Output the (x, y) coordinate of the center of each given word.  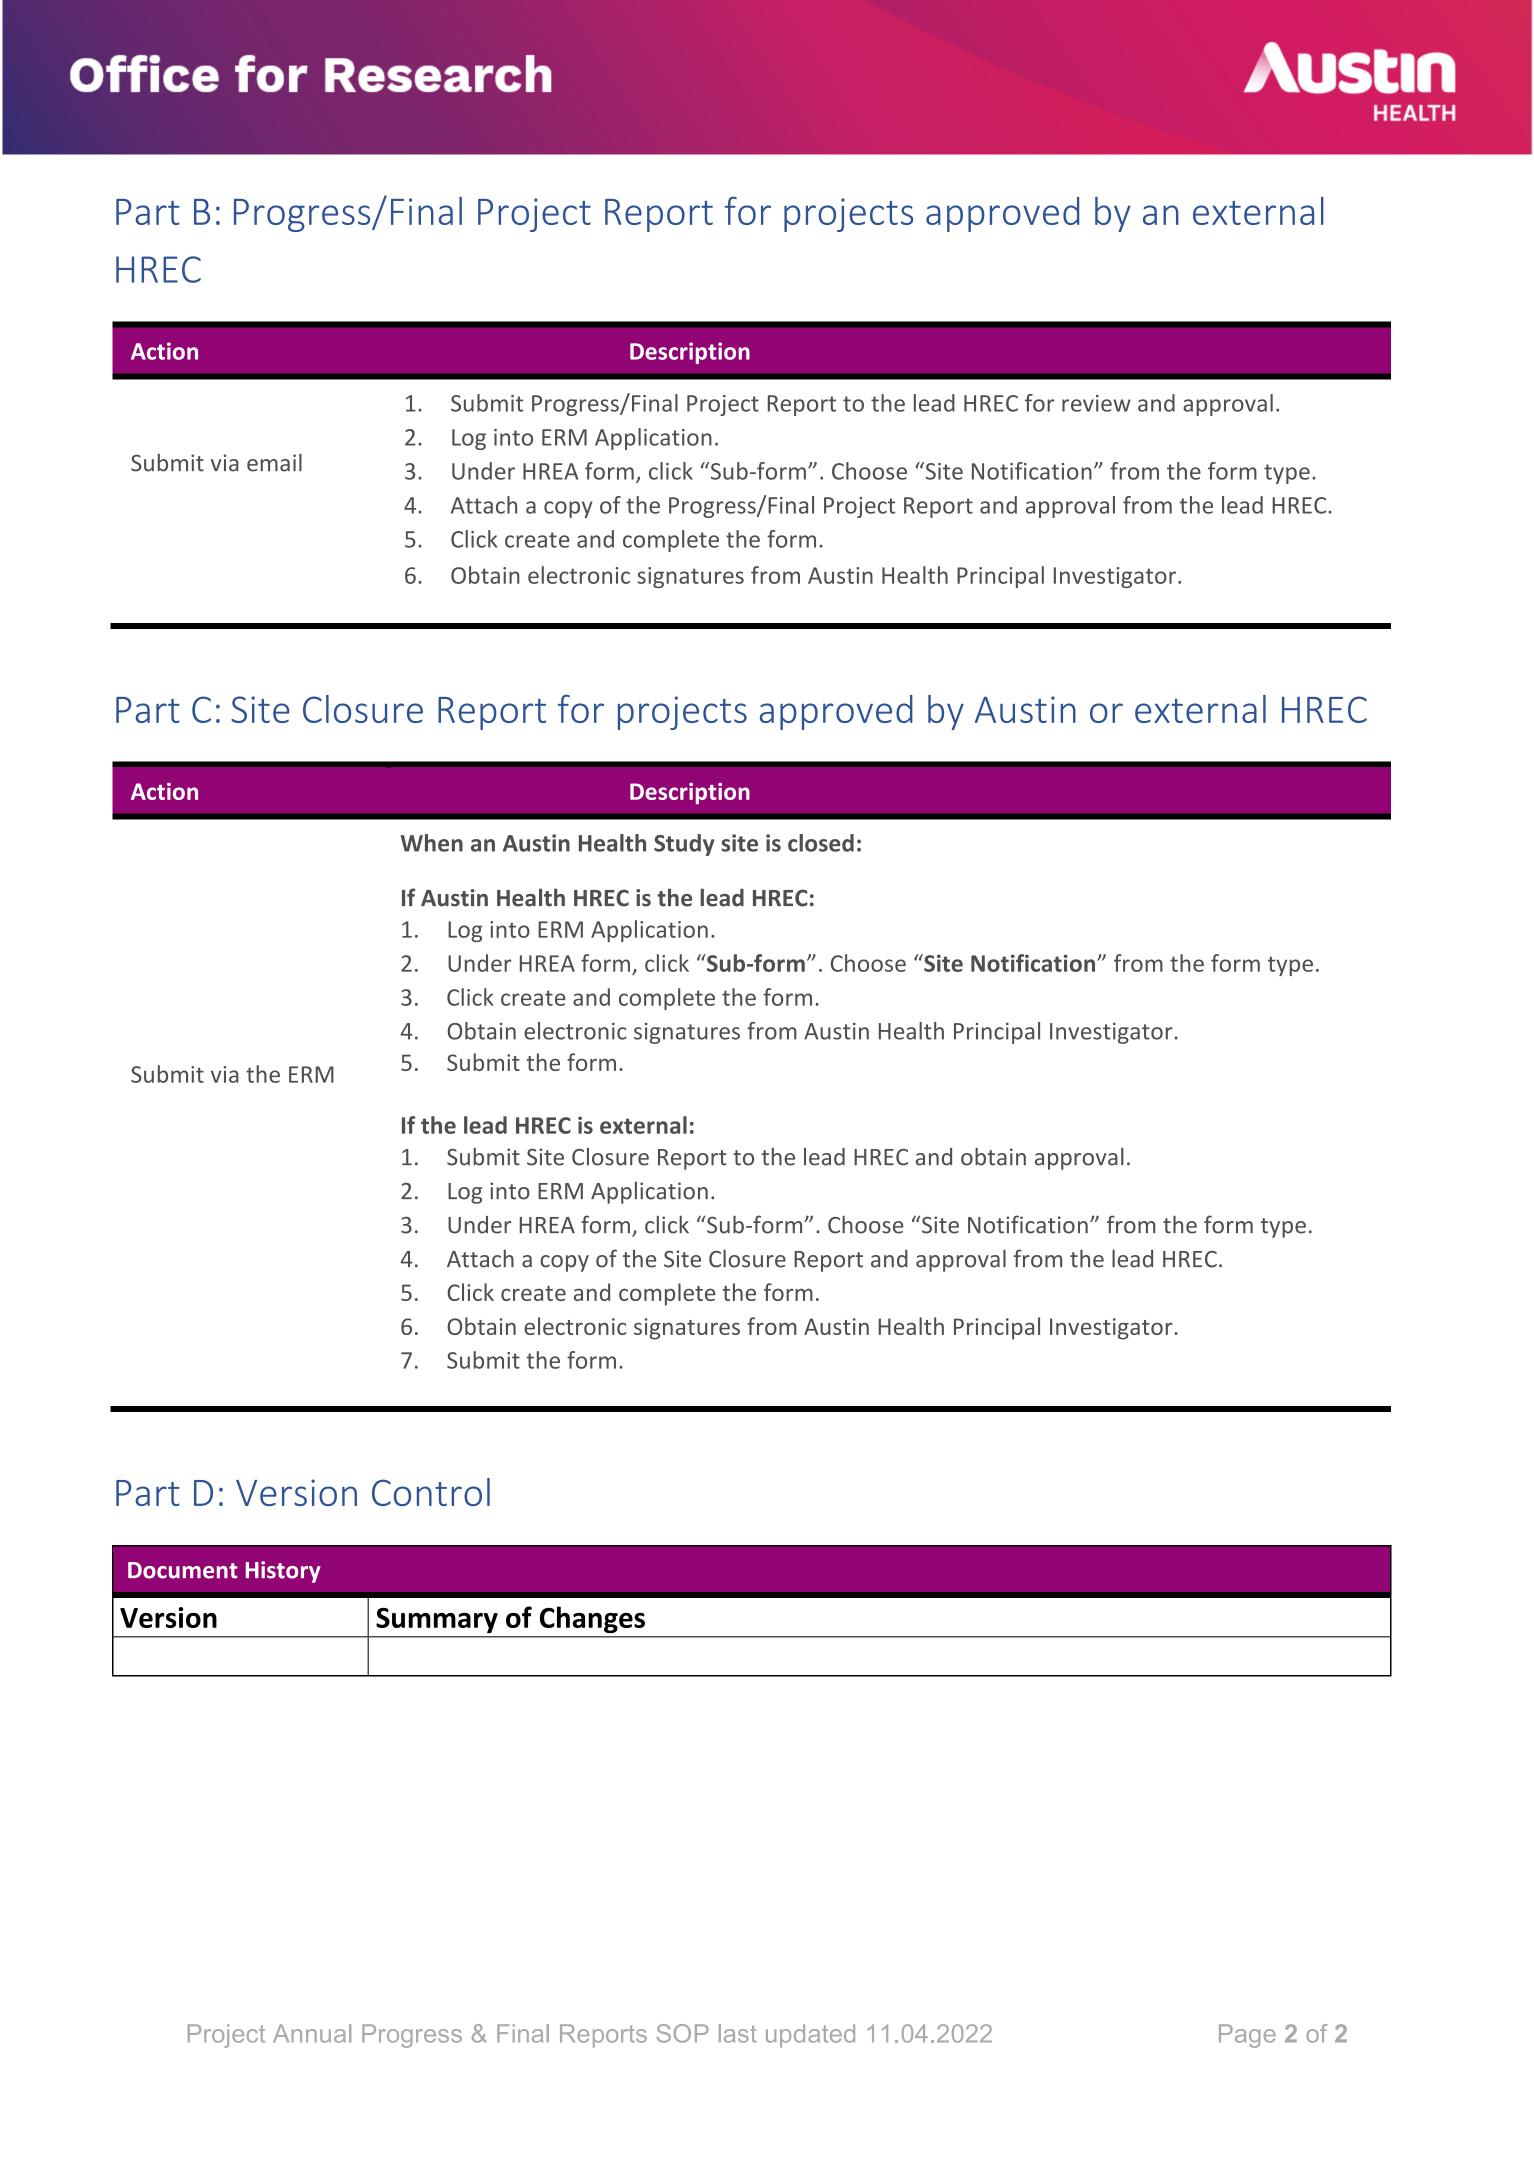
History (283, 1572)
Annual (312, 2033)
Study (684, 845)
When (432, 843)
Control (431, 1492)
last (738, 2033)
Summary (437, 1620)
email (274, 462)
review (1096, 403)
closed (821, 843)
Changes (592, 1620)
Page (1247, 2036)
